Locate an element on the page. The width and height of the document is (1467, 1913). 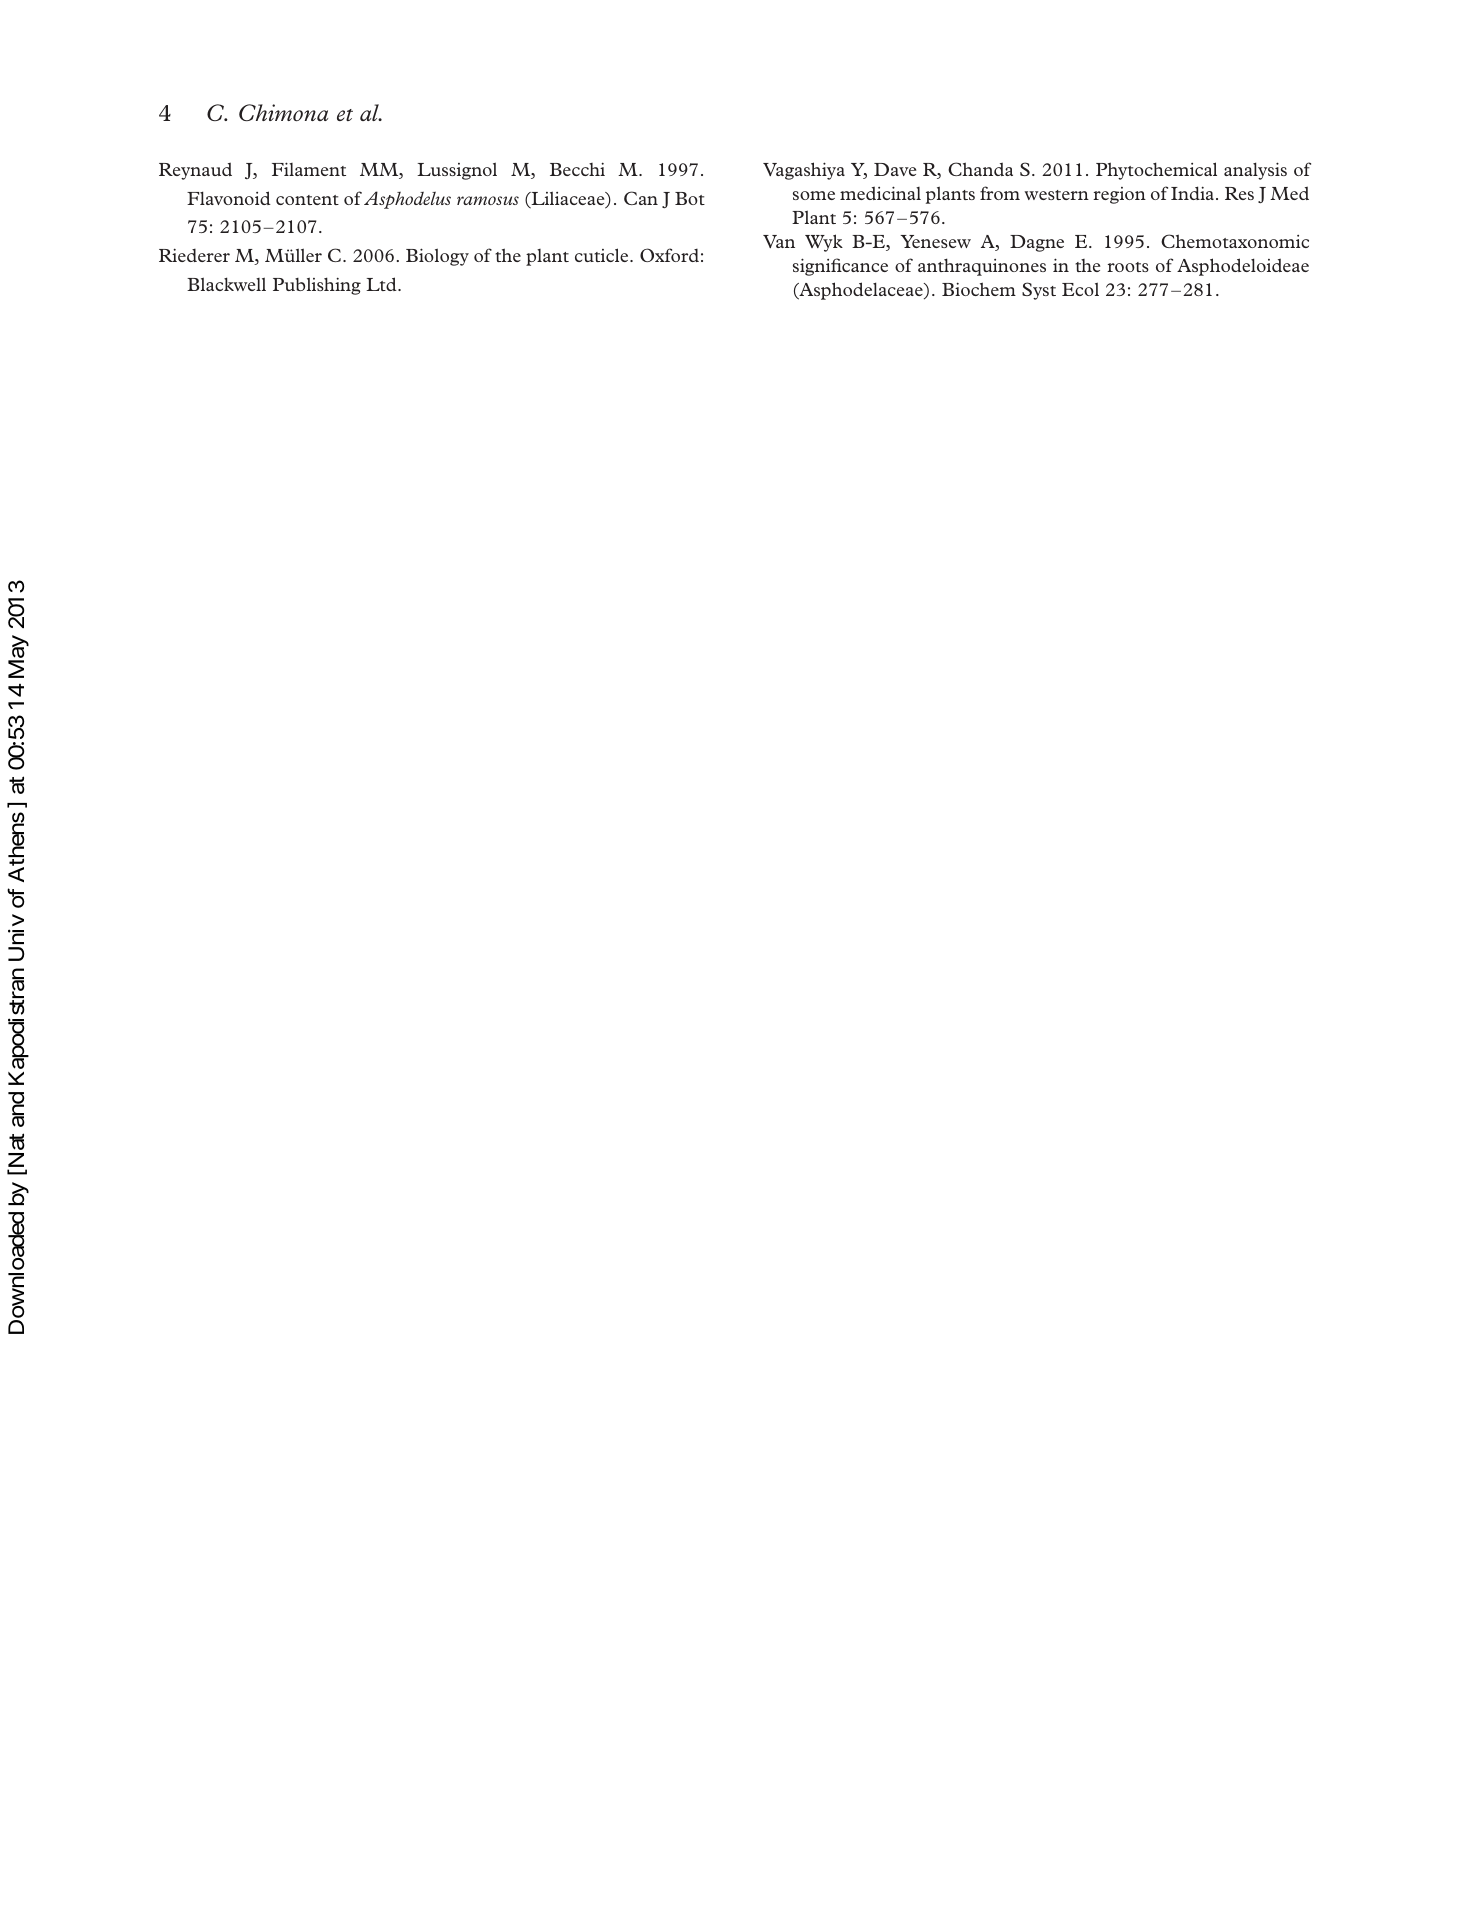
Phytochemical is located at coordinates (1156, 171).
